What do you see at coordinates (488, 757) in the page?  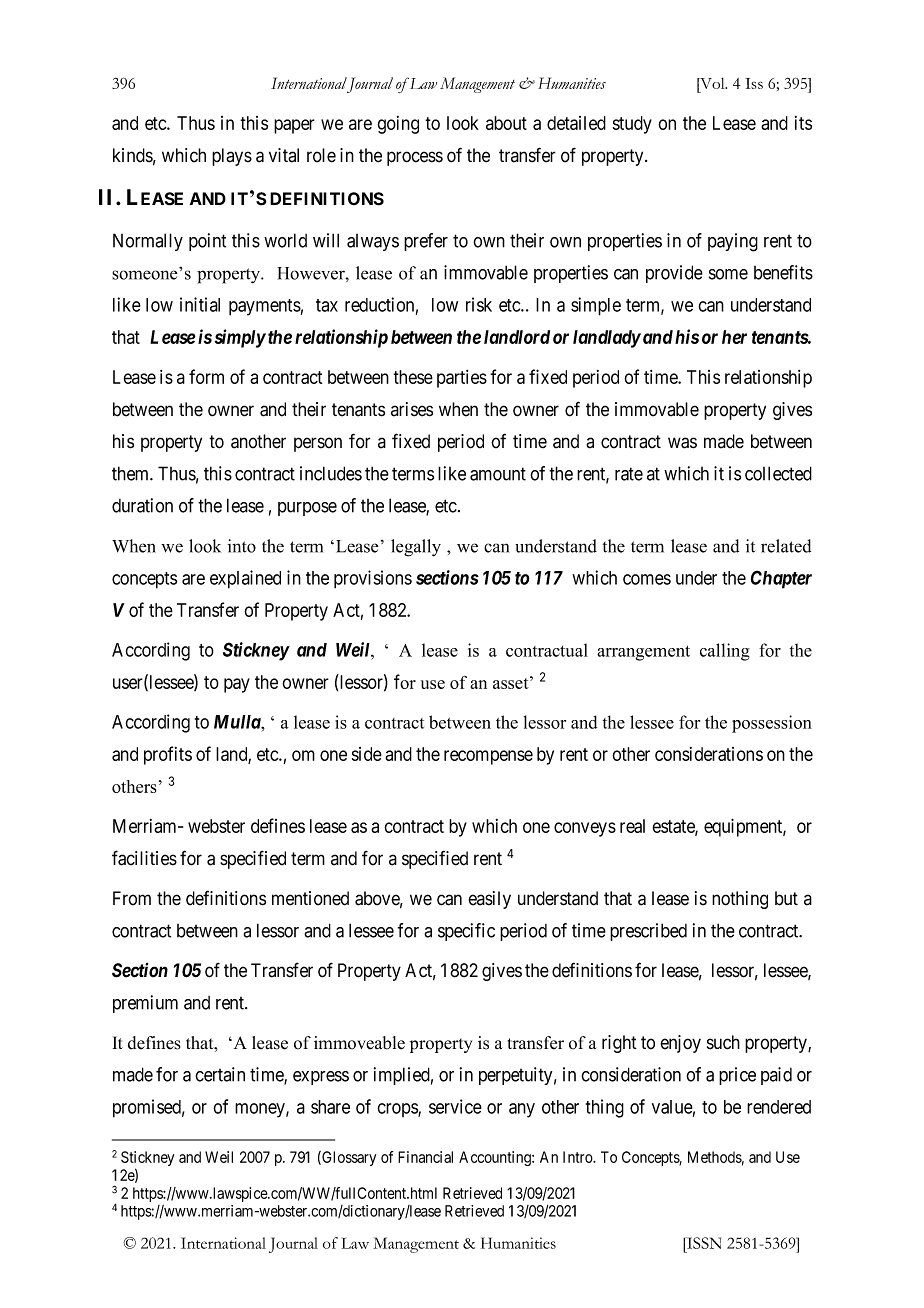 I see `recompense` at bounding box center [488, 757].
